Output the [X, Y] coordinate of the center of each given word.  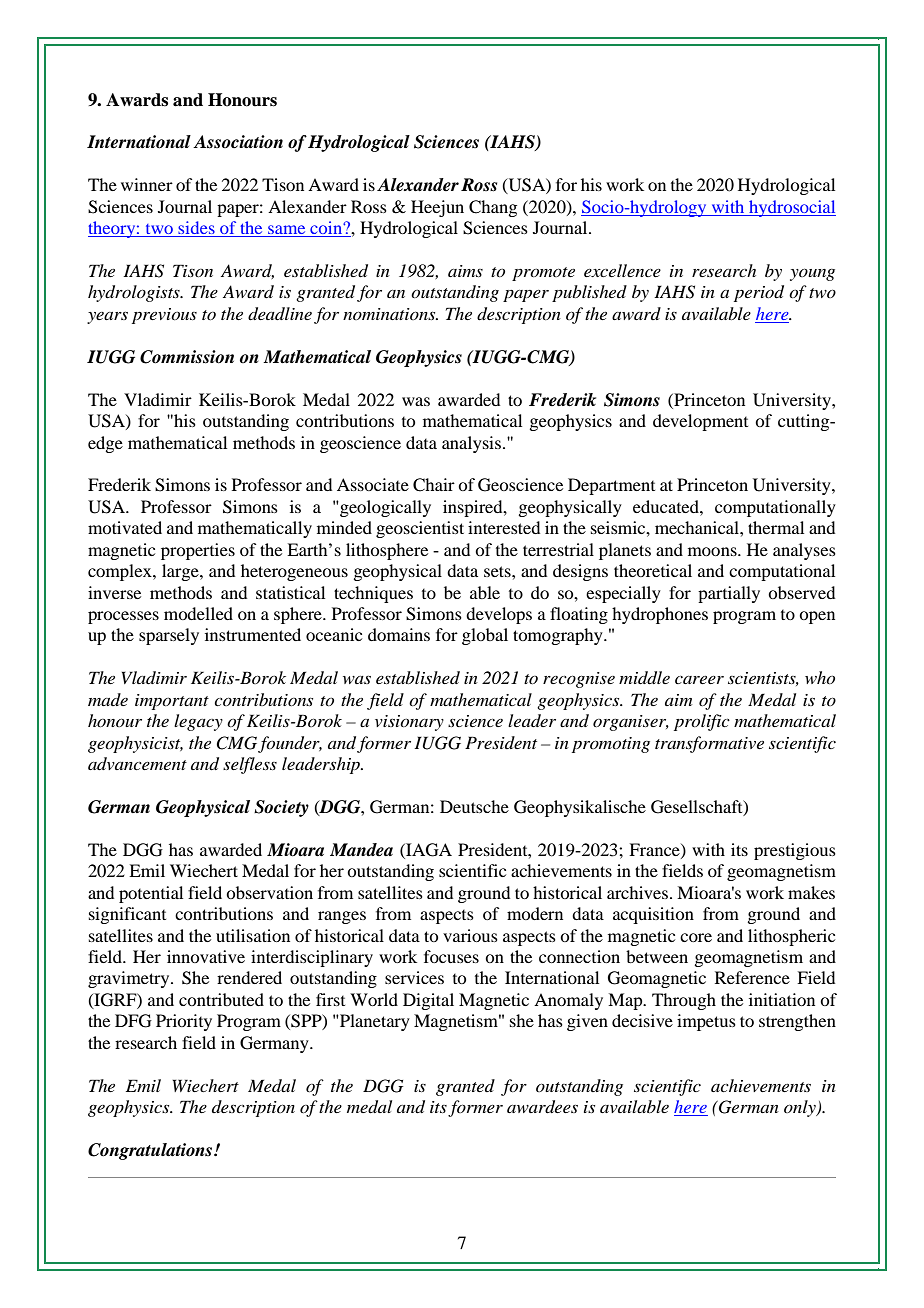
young [812, 274]
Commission [187, 357]
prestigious [795, 851]
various [470, 935]
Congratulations [151, 1151]
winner [147, 184]
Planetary [374, 1022]
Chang [493, 208]
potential [151, 894]
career [699, 680]
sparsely [169, 636]
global [485, 636]
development [700, 422]
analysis [471, 444]
